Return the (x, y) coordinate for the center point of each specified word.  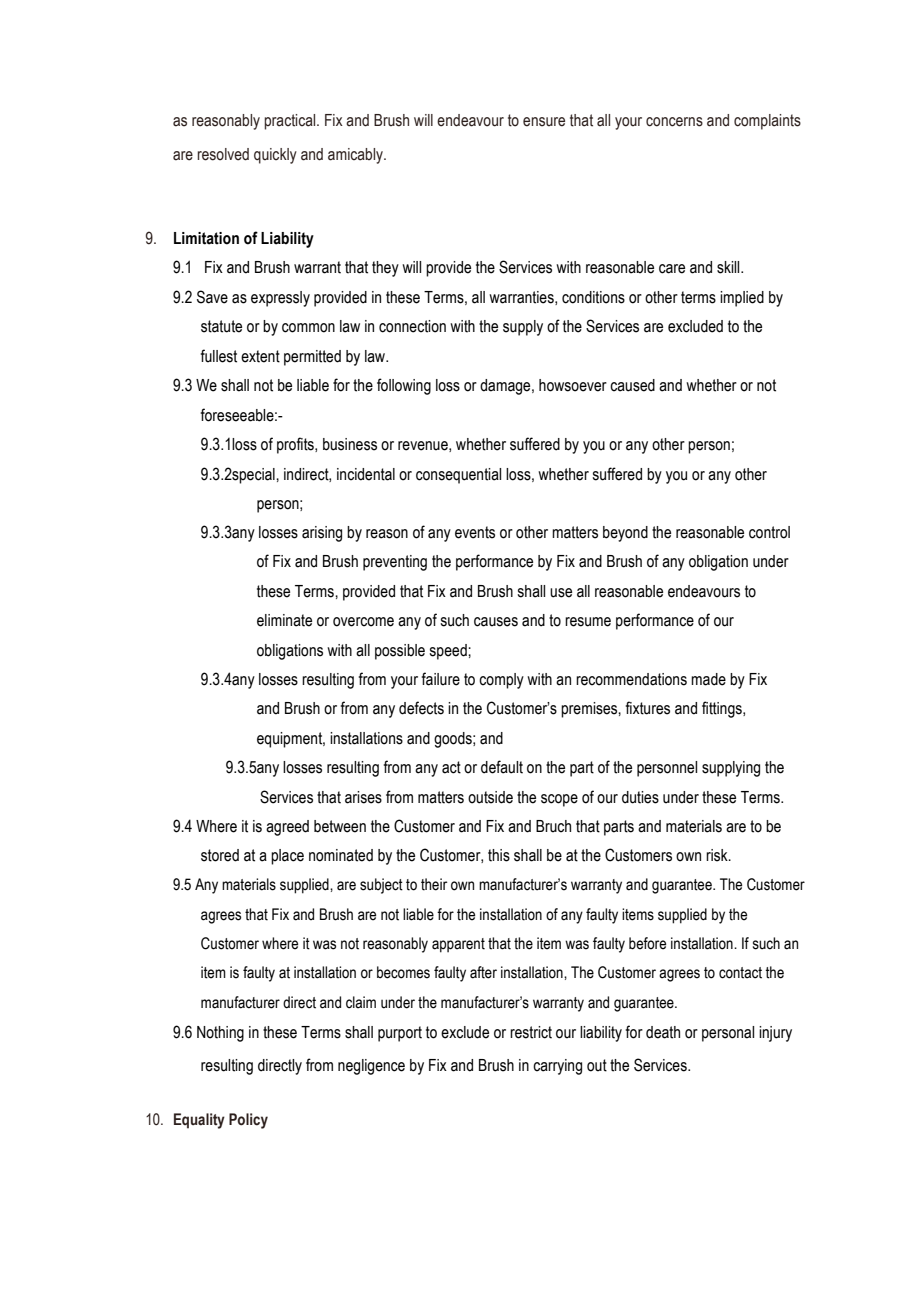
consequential (458, 476)
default (502, 767)
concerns (674, 122)
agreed (287, 828)
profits (296, 445)
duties (640, 797)
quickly (275, 156)
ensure (544, 122)
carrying (557, 1067)
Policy (248, 1121)
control (769, 532)
